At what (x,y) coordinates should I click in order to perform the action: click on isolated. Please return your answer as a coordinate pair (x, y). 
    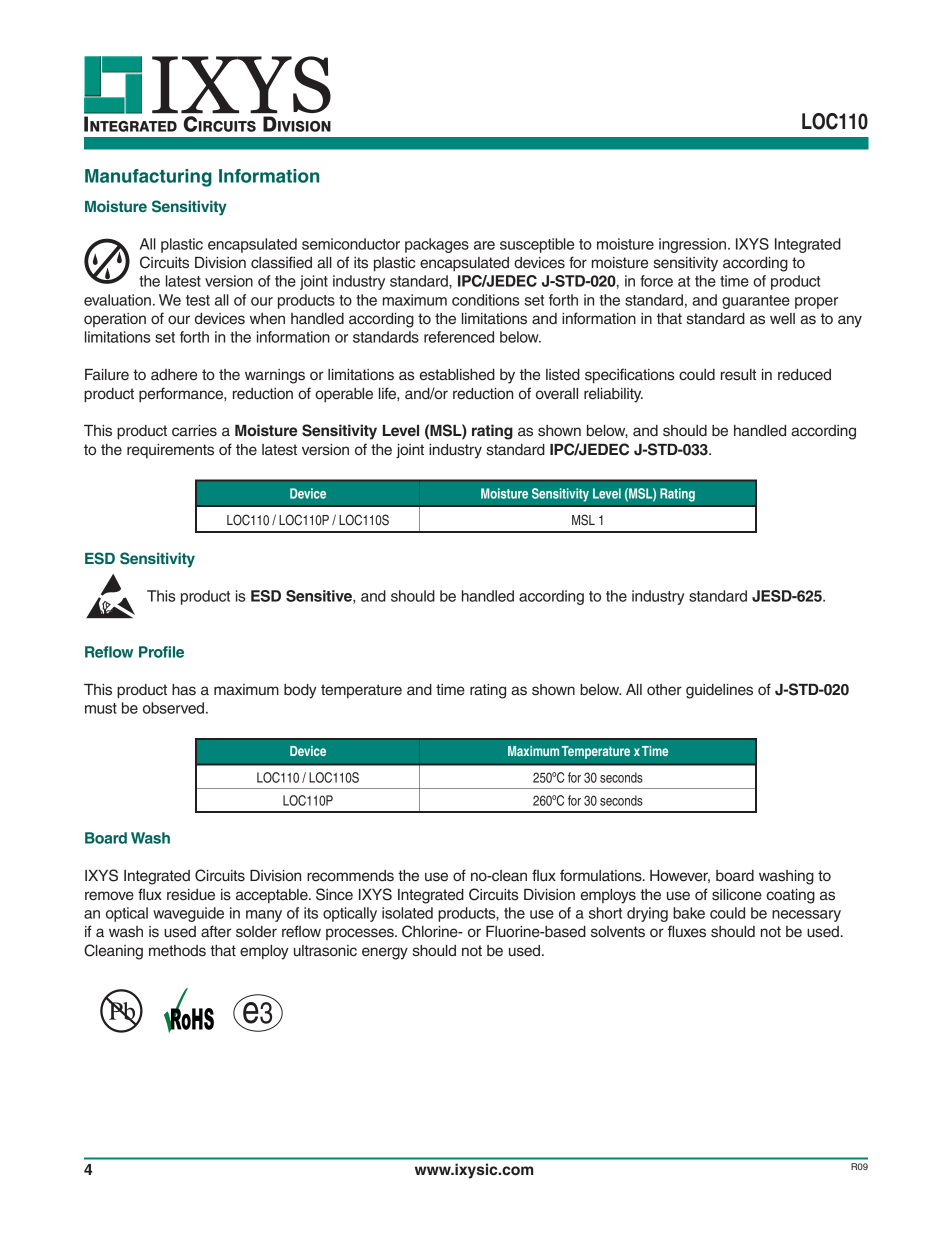
    Looking at the image, I should click on (407, 913).
